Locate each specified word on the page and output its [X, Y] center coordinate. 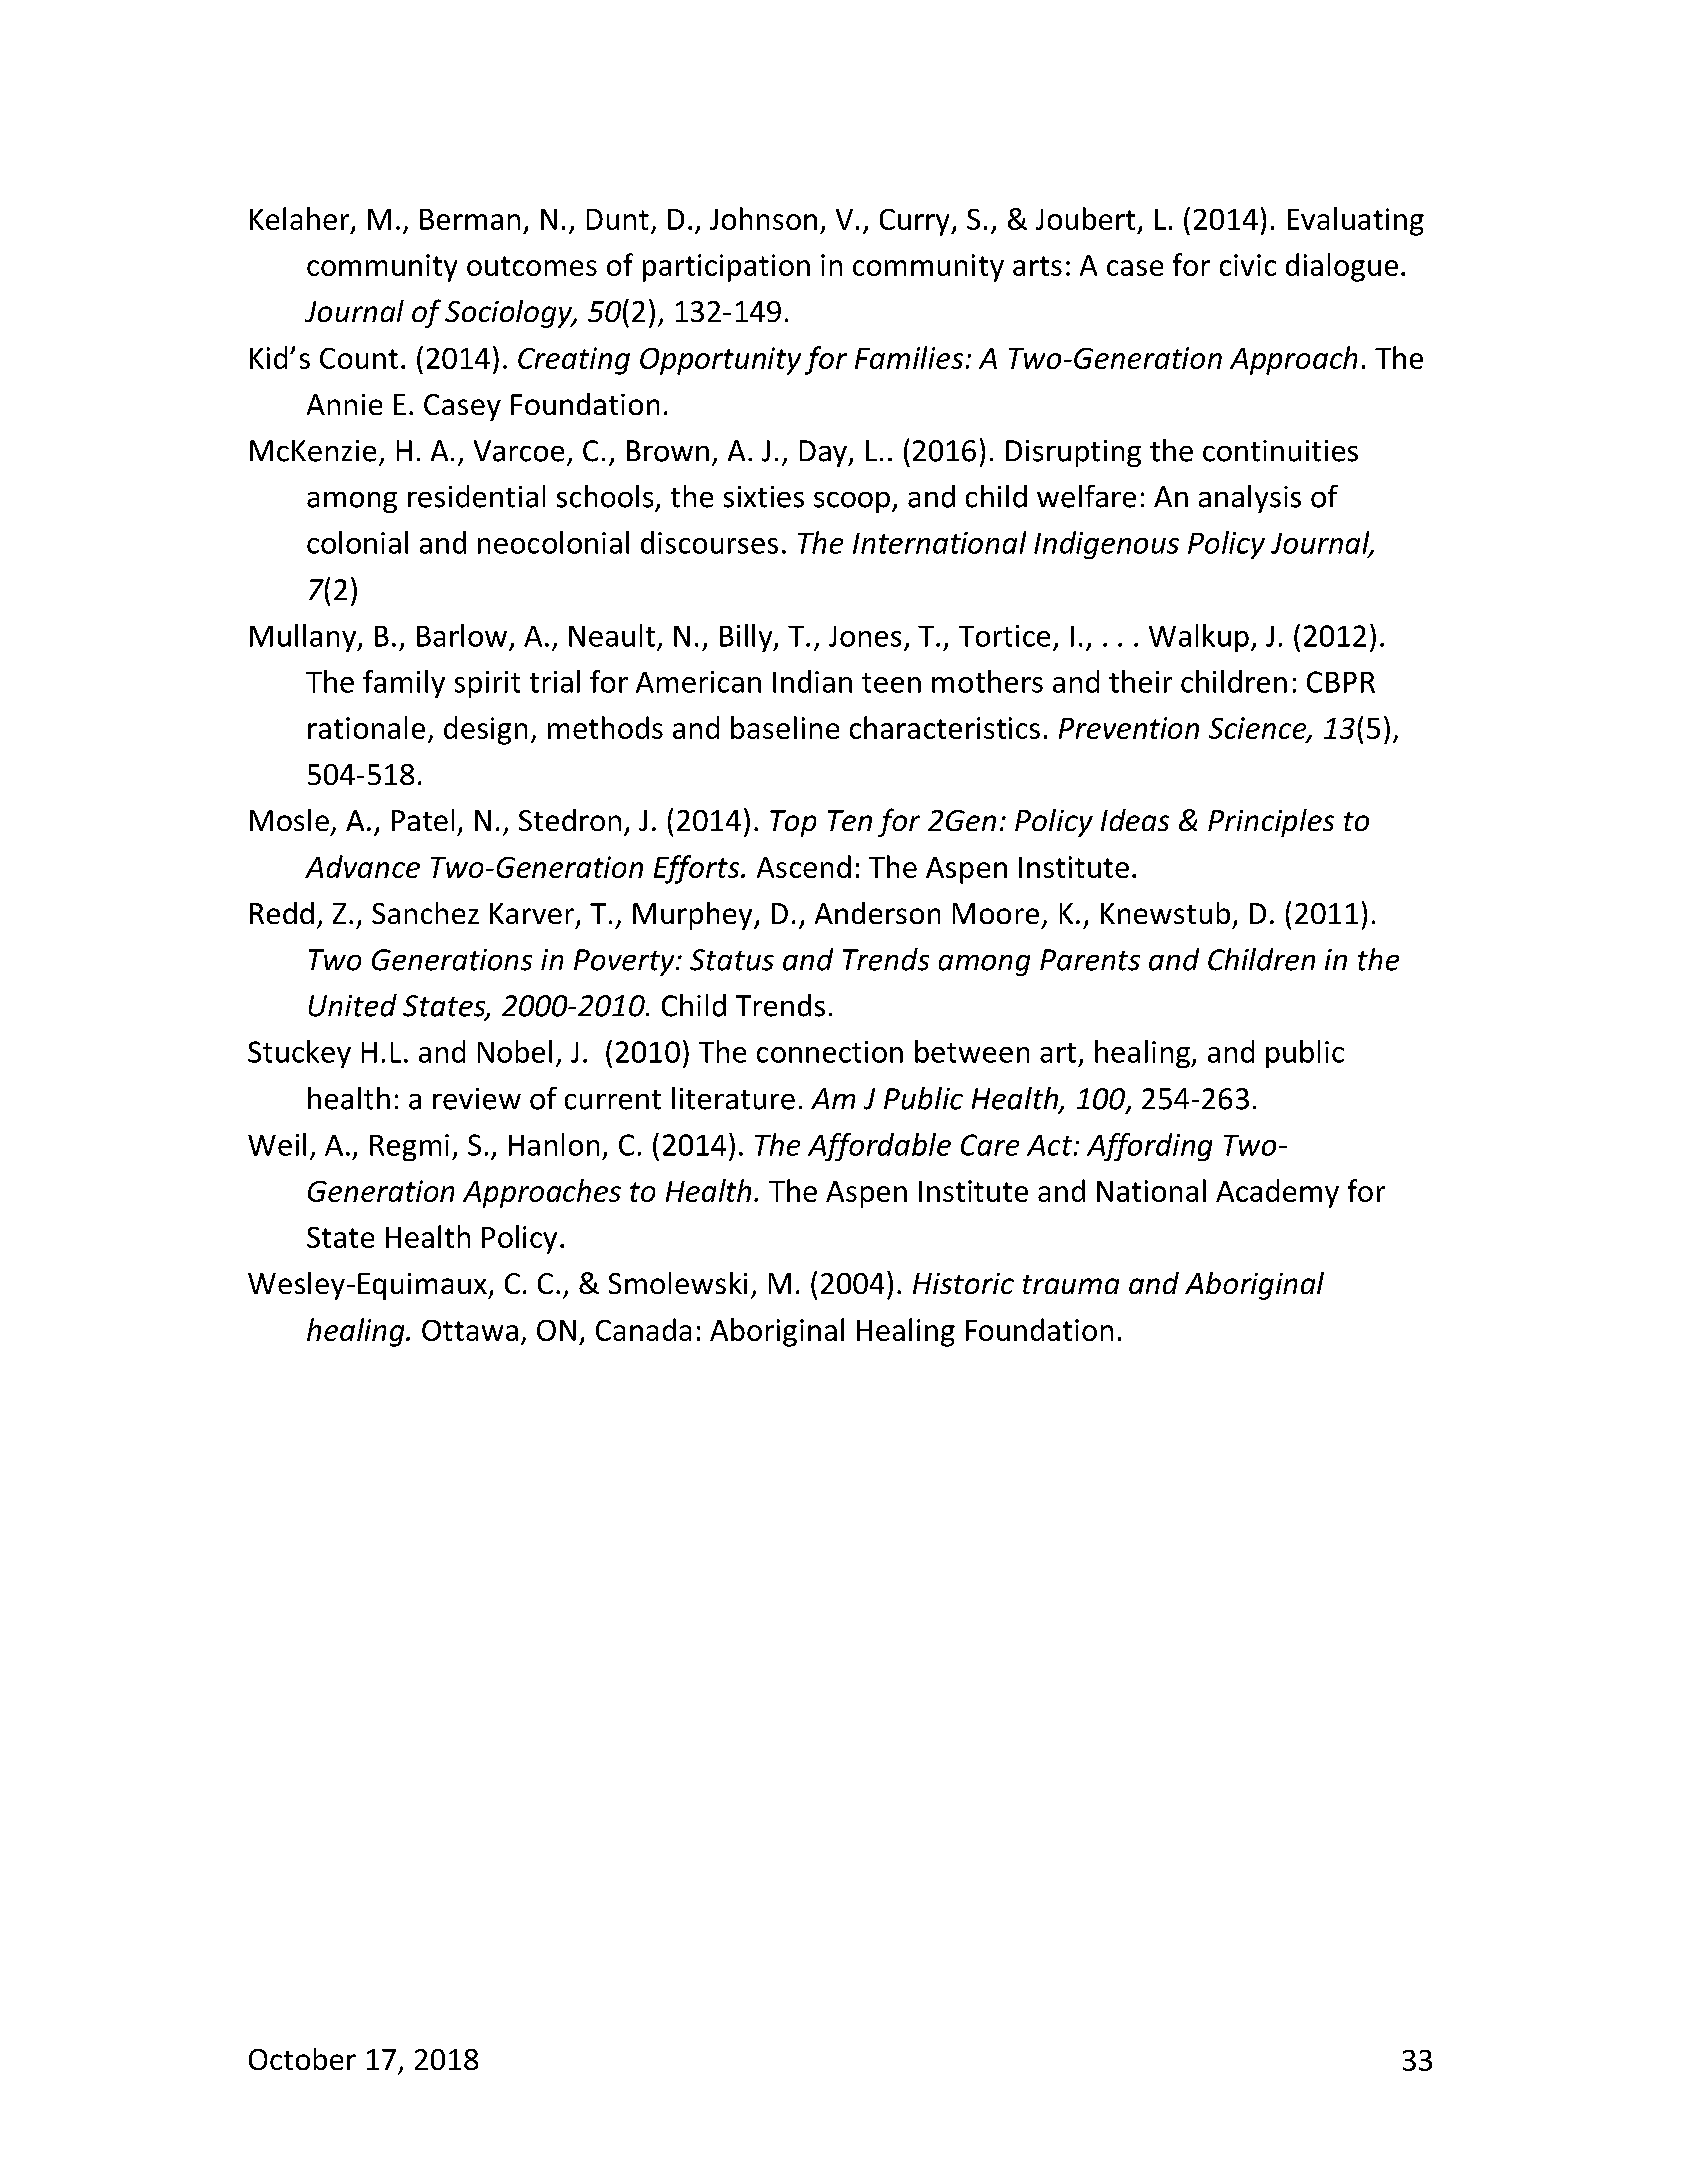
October [302, 2059]
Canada [643, 1329]
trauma [1071, 1284]
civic [1248, 265]
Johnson [763, 218]
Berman [470, 219]
